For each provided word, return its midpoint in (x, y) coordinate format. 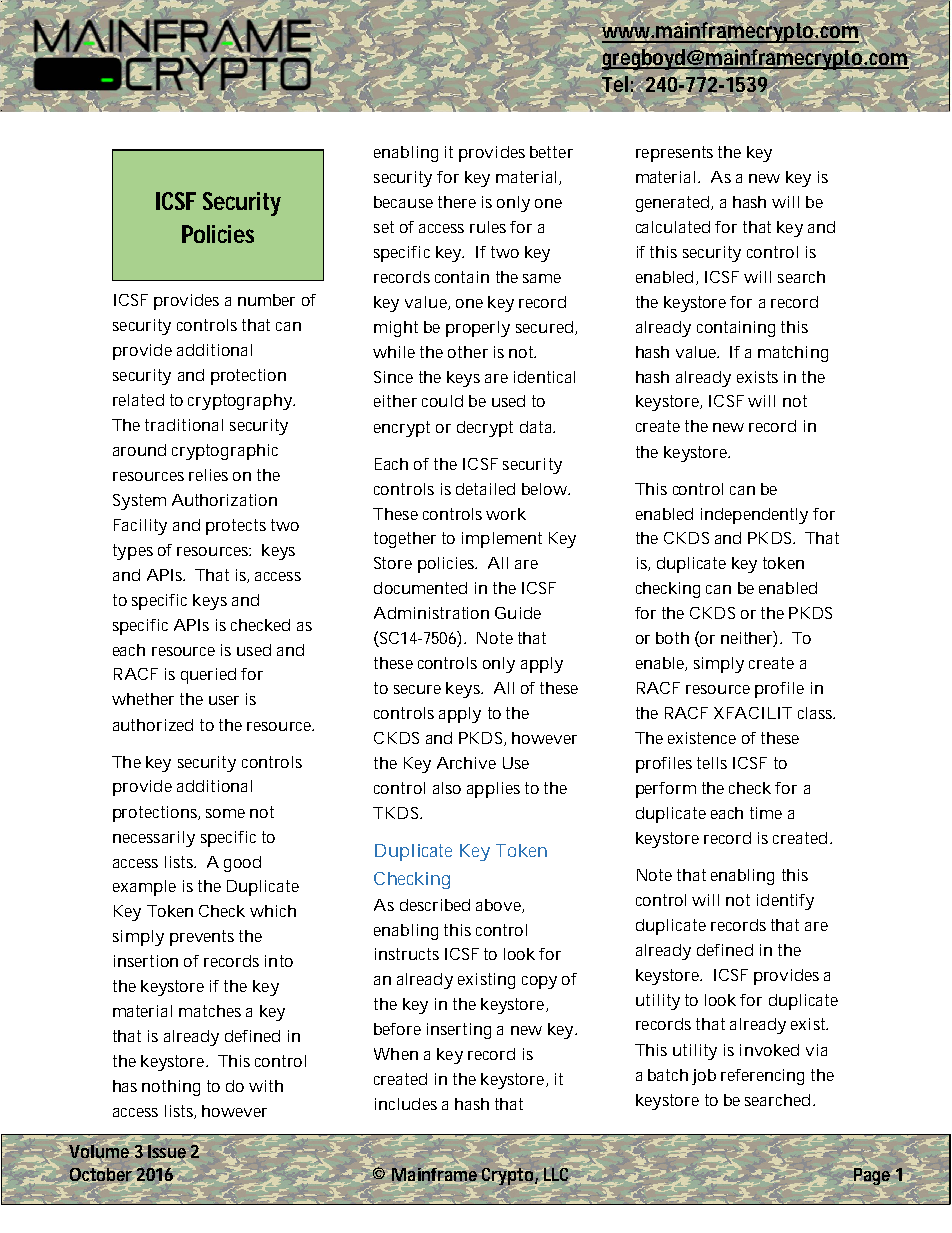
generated (672, 204)
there (457, 202)
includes (406, 1104)
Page (872, 1175)
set (384, 227)
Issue (167, 1152)
